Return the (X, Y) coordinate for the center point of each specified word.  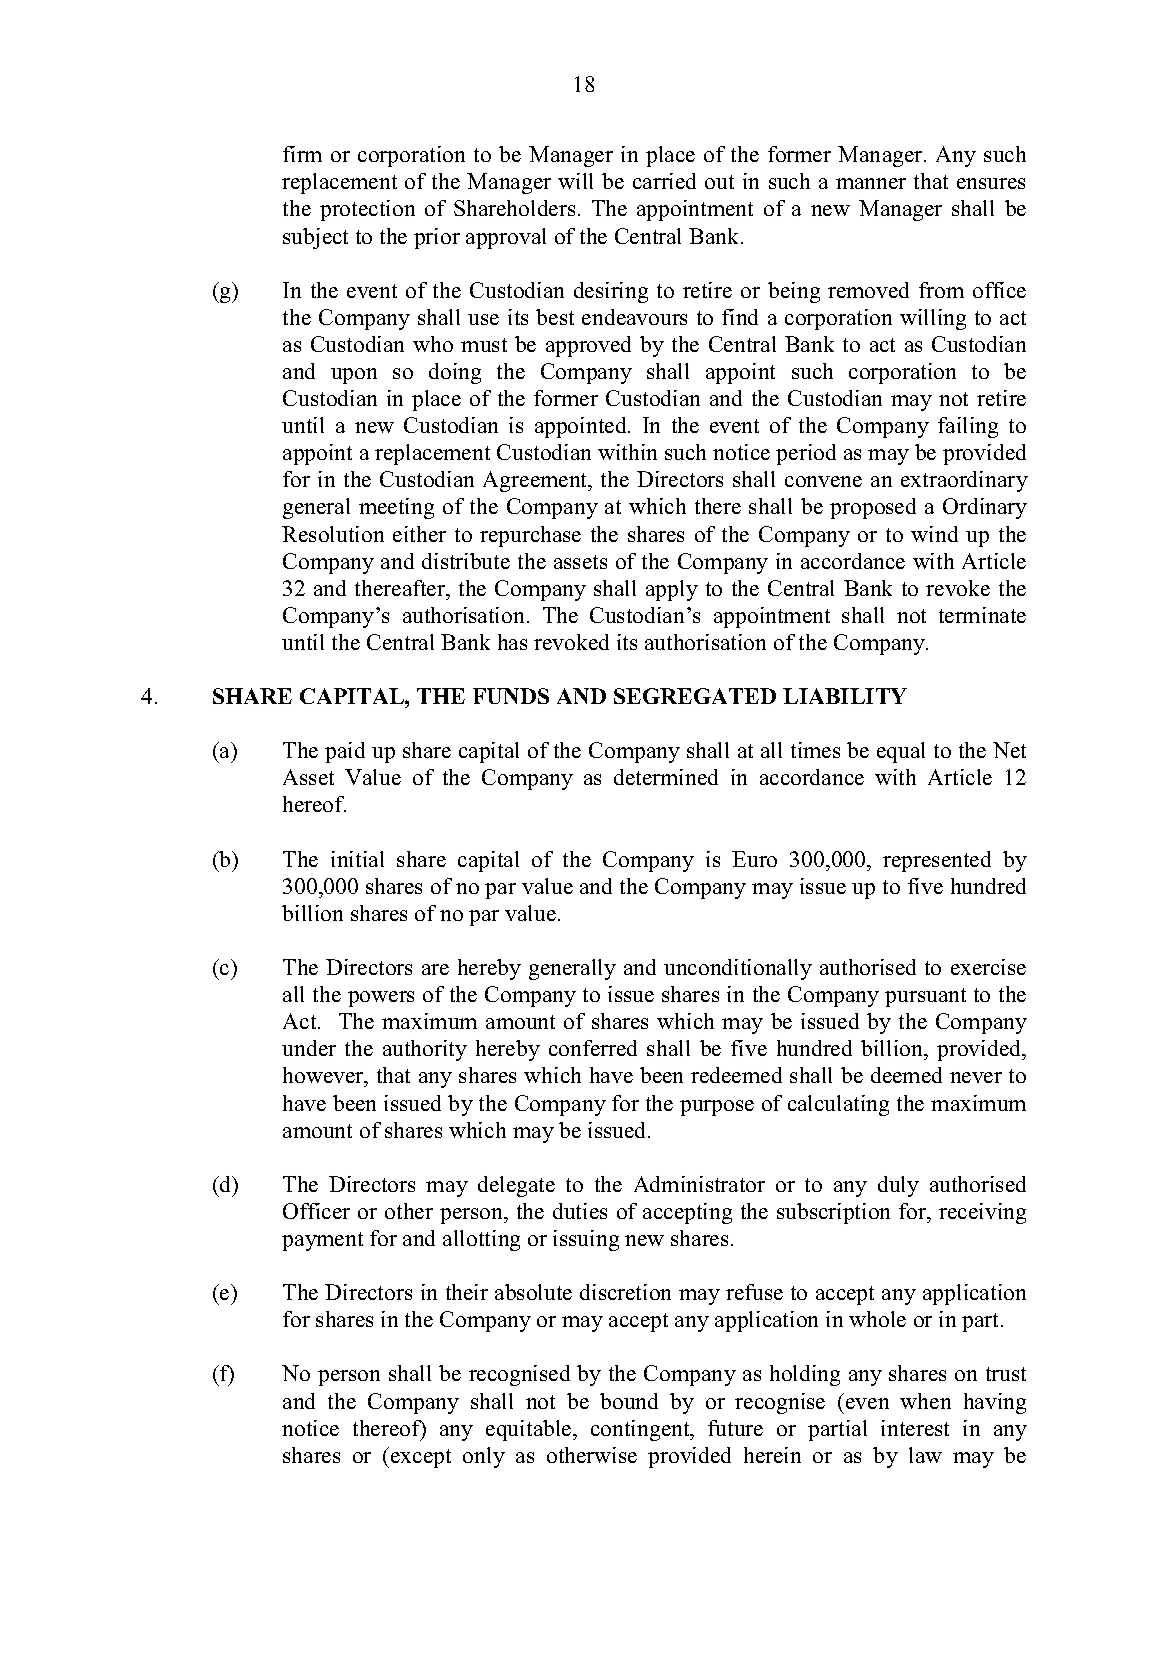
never (976, 1077)
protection (367, 210)
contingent (641, 1430)
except (421, 1458)
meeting (396, 508)
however (324, 1077)
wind (934, 534)
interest (915, 1428)
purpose (717, 1108)
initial (357, 859)
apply (672, 590)
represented (937, 861)
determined (666, 777)
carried (664, 181)
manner (871, 183)
